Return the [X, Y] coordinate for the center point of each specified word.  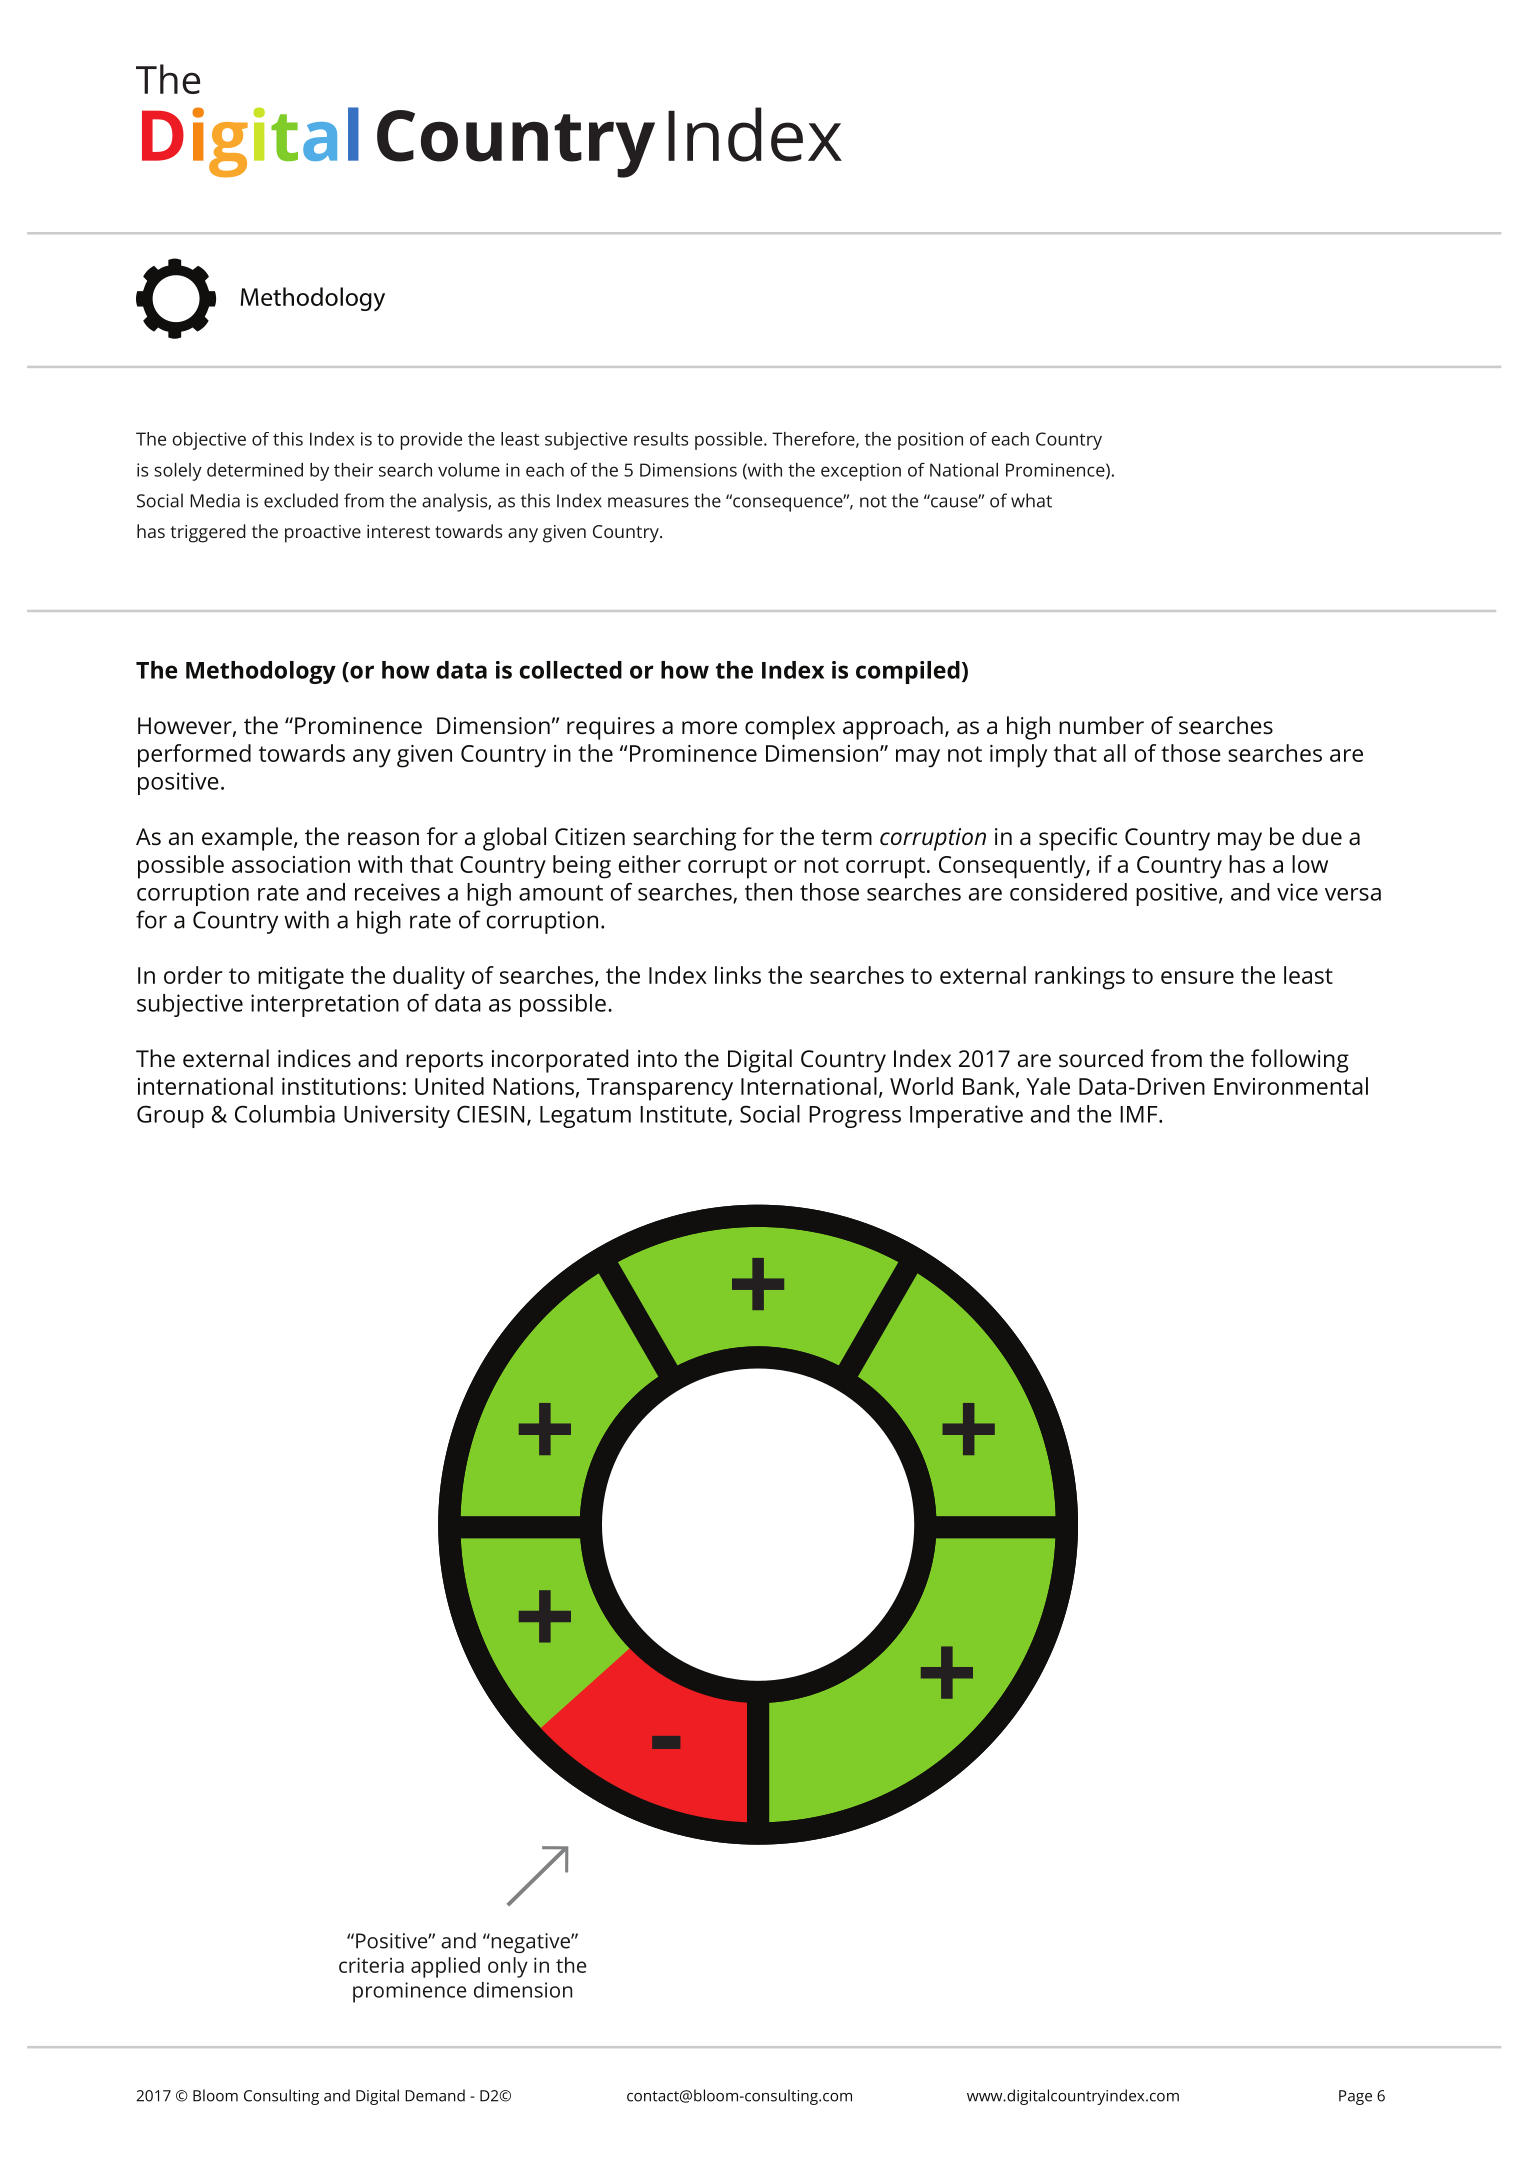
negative [530, 1943]
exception [861, 472]
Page [1355, 2097]
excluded [301, 500]
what [1031, 500]
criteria [371, 1965]
